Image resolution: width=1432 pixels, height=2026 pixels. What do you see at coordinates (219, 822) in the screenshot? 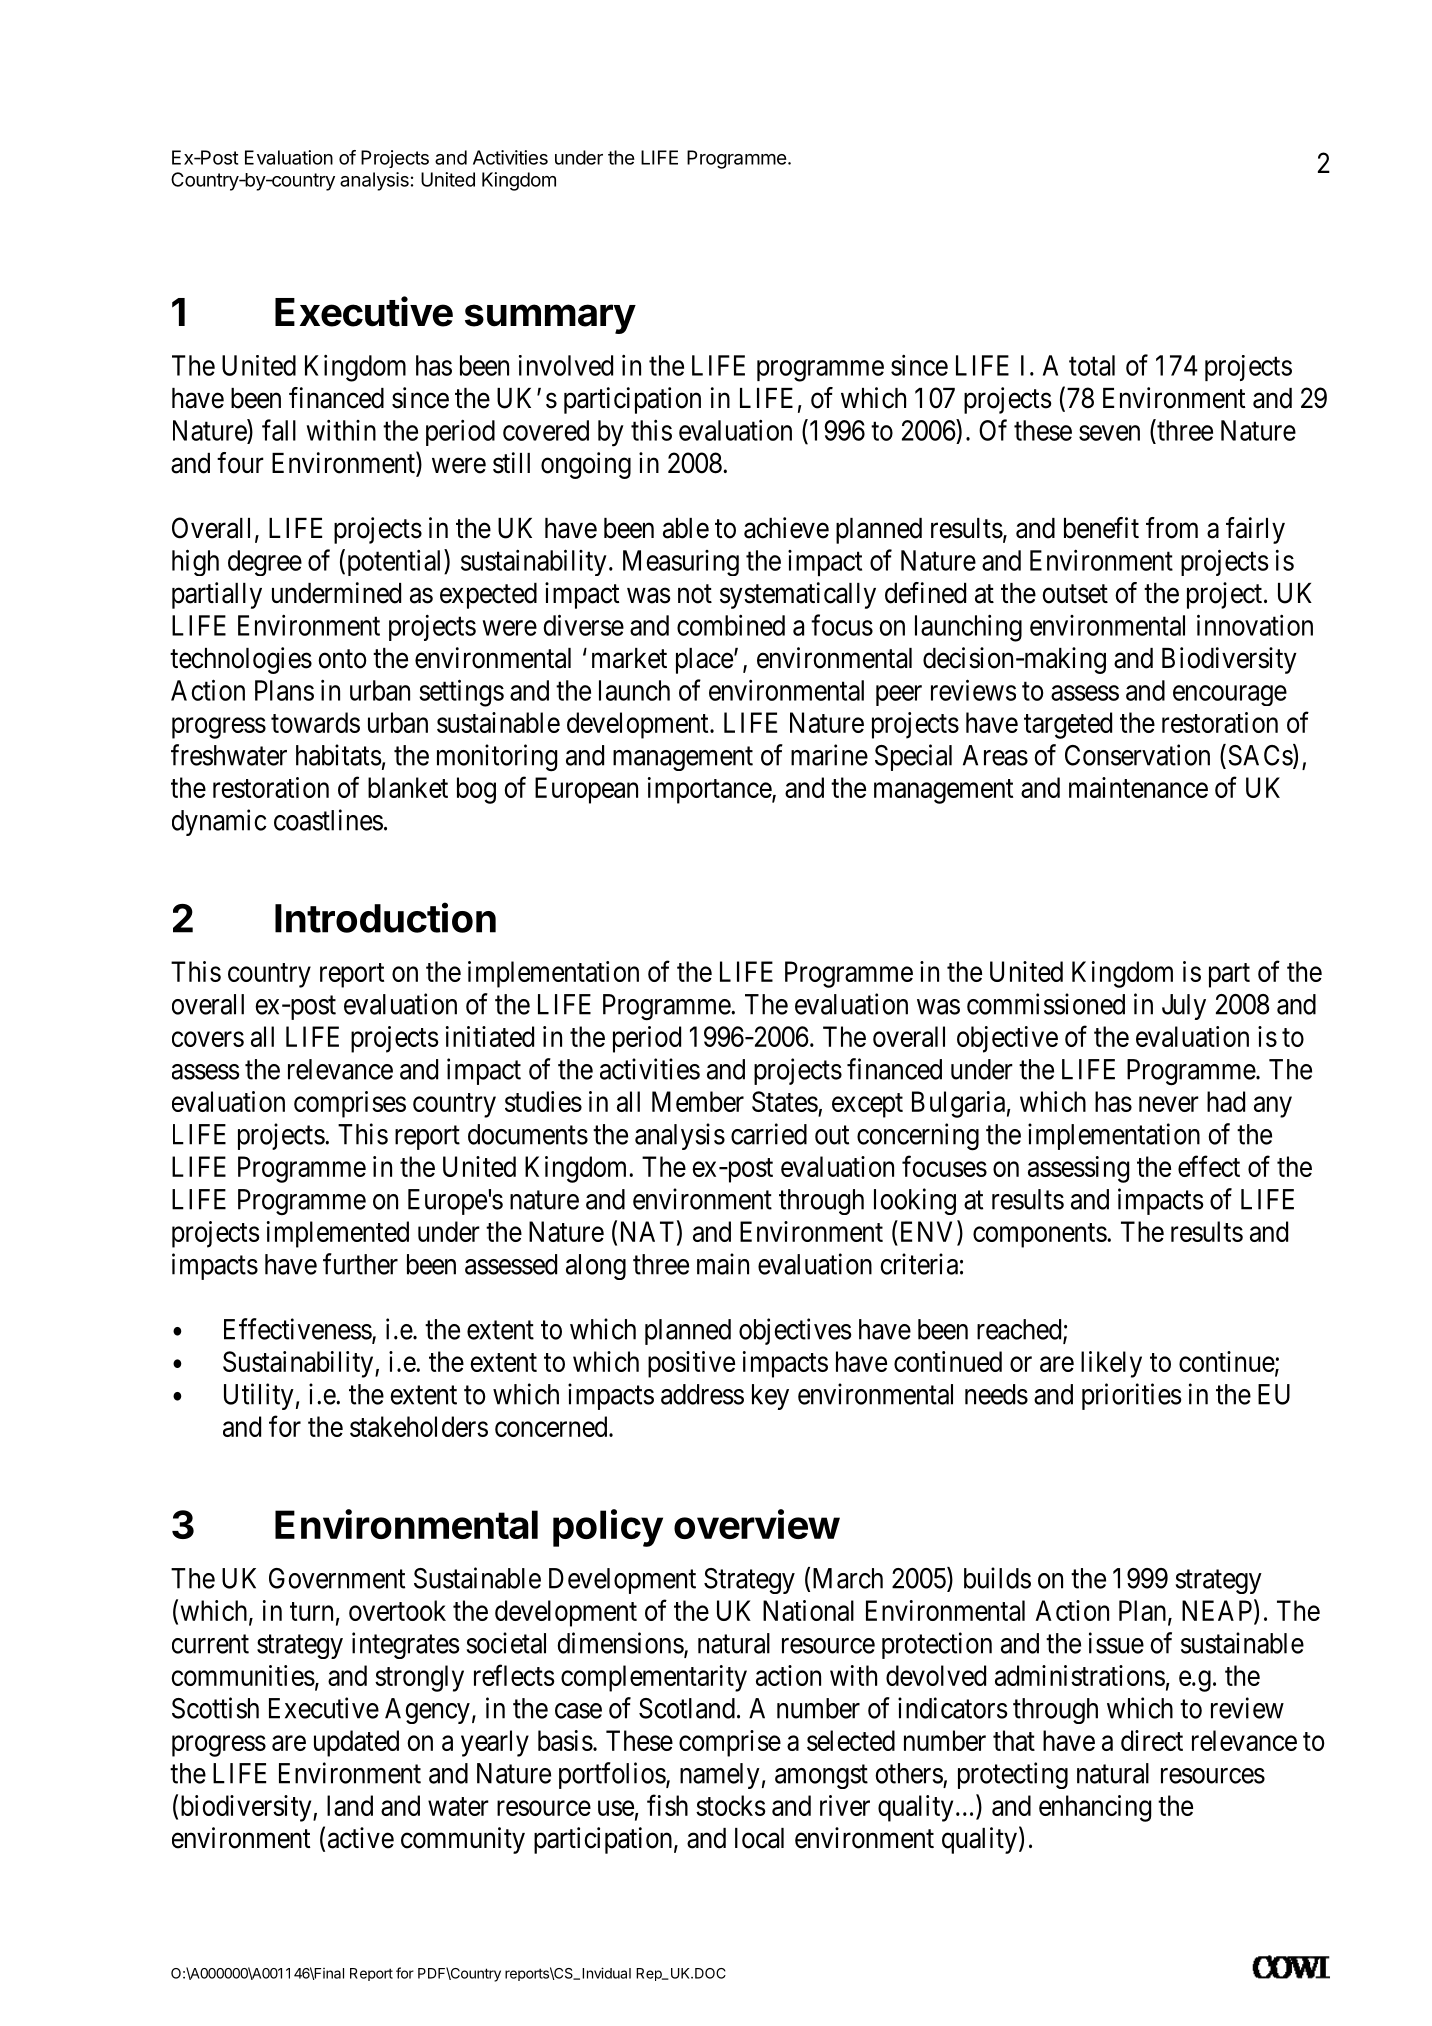
I see `dynamic` at bounding box center [219, 822].
